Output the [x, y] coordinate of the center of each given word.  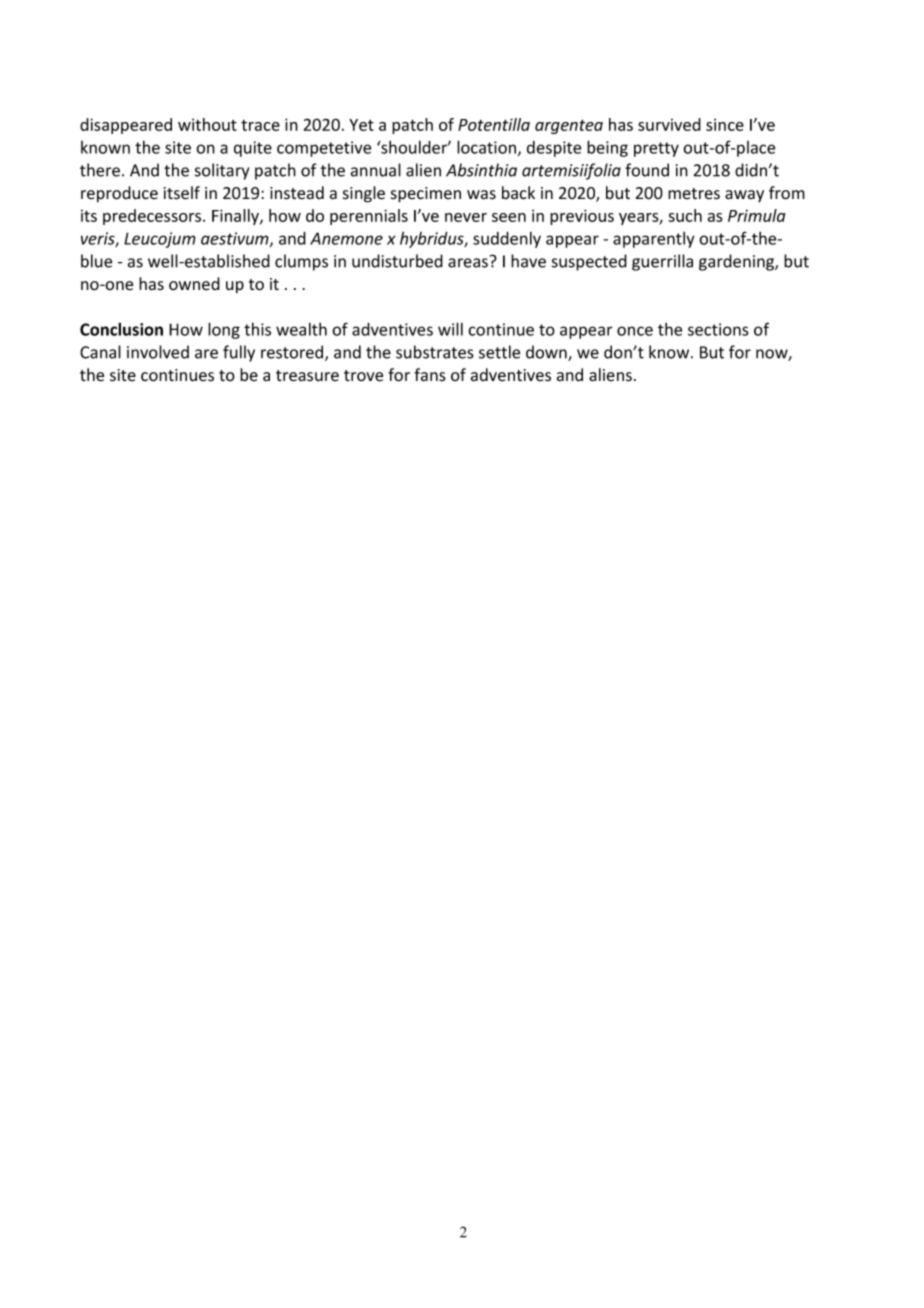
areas [468, 263]
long [224, 330]
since [725, 124]
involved [158, 352]
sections [718, 329]
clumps [301, 262]
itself [182, 193]
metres [694, 194]
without [207, 124]
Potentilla [494, 124]
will [450, 329]
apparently [654, 240]
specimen [426, 195]
